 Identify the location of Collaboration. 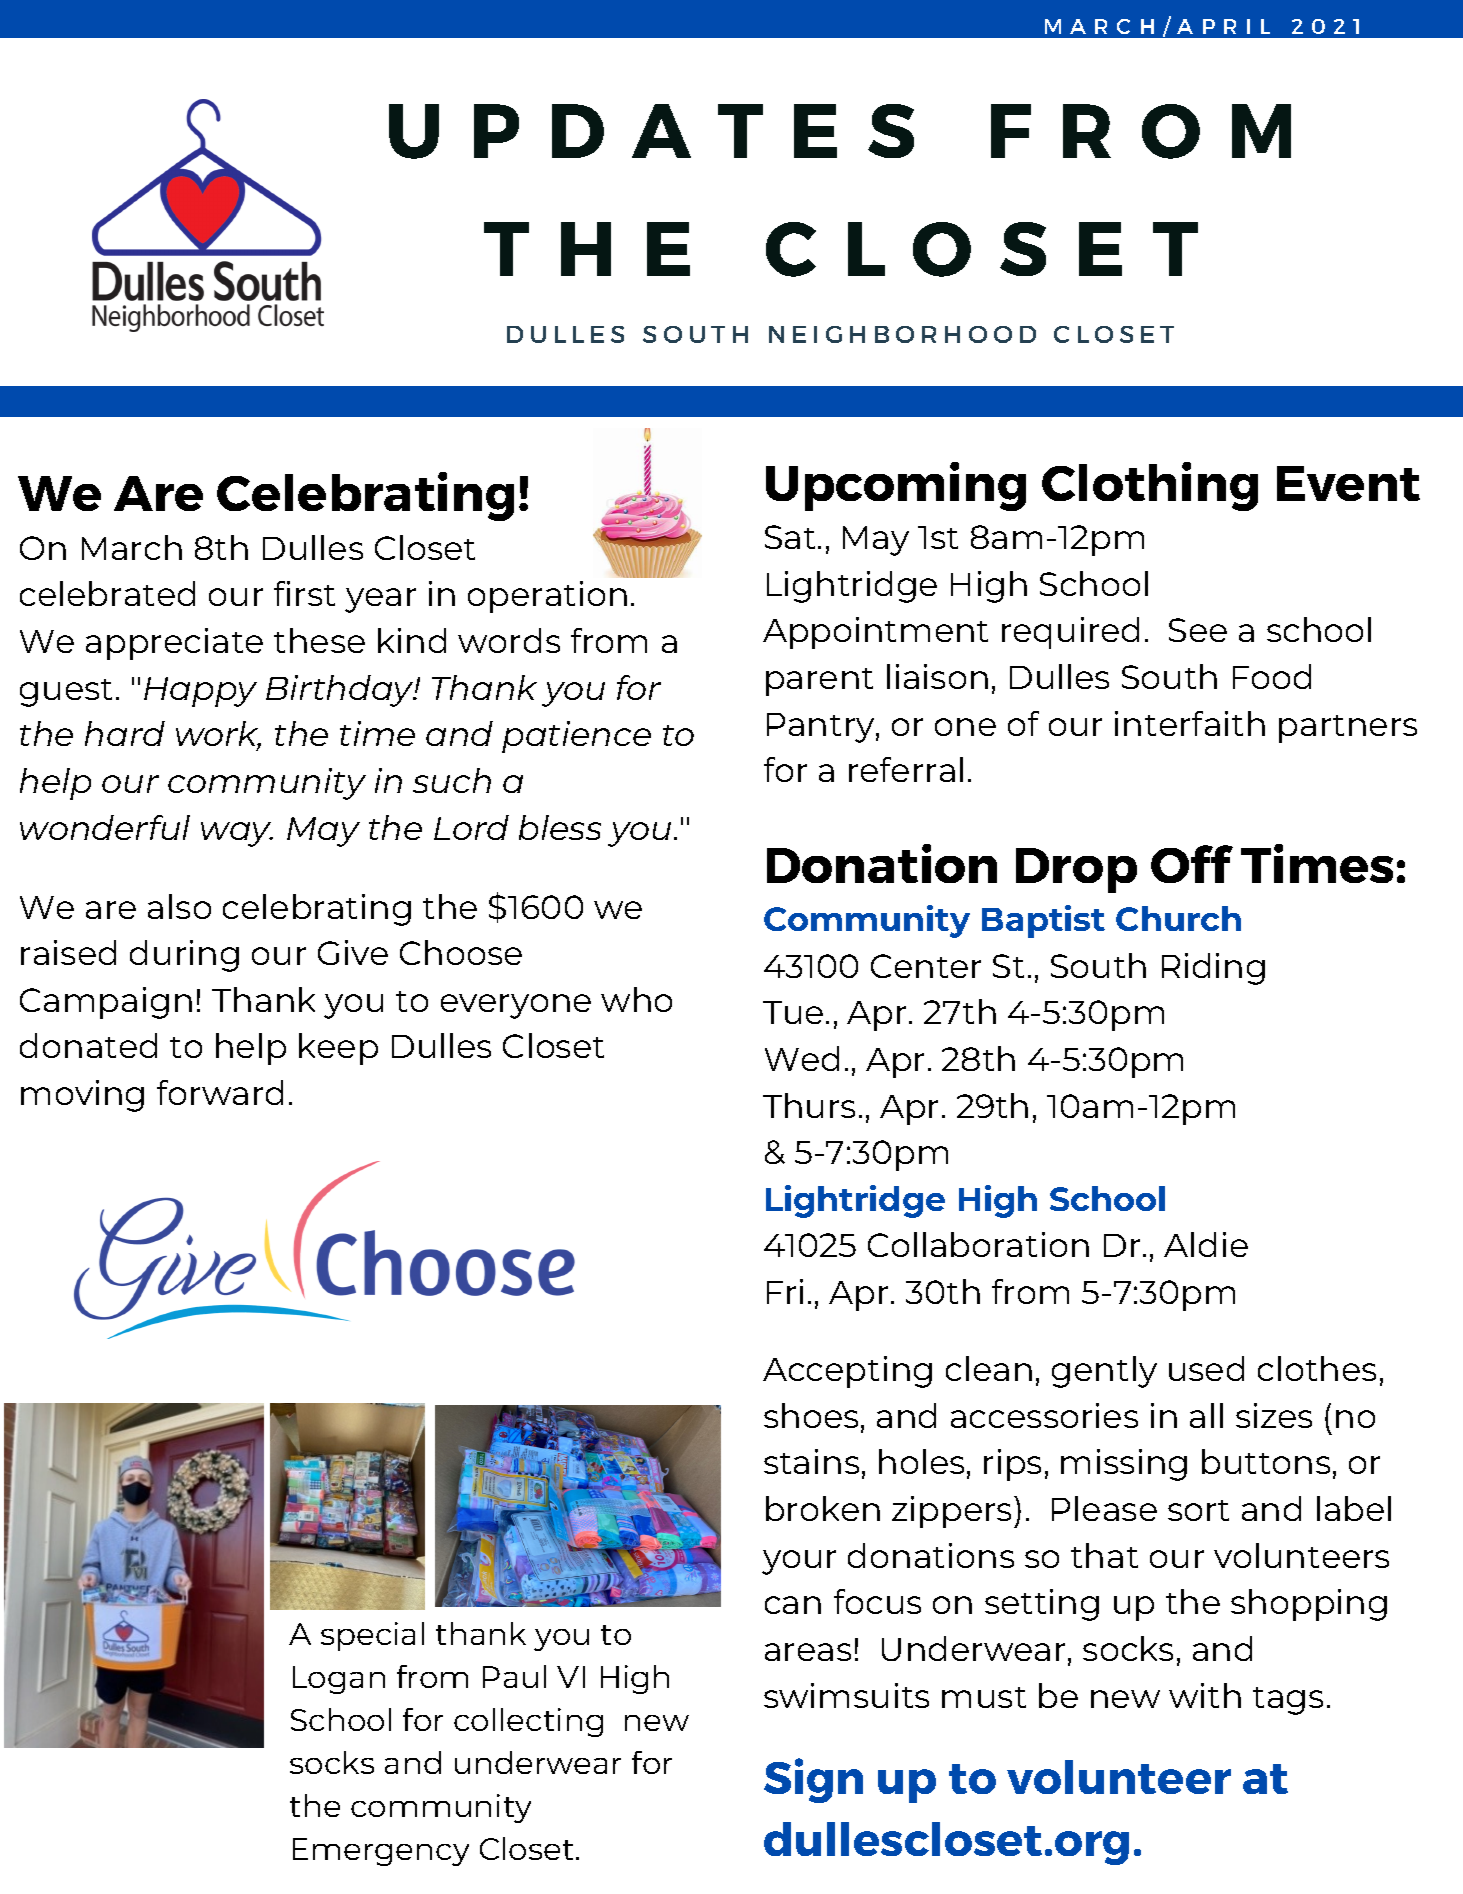
(978, 1244).
